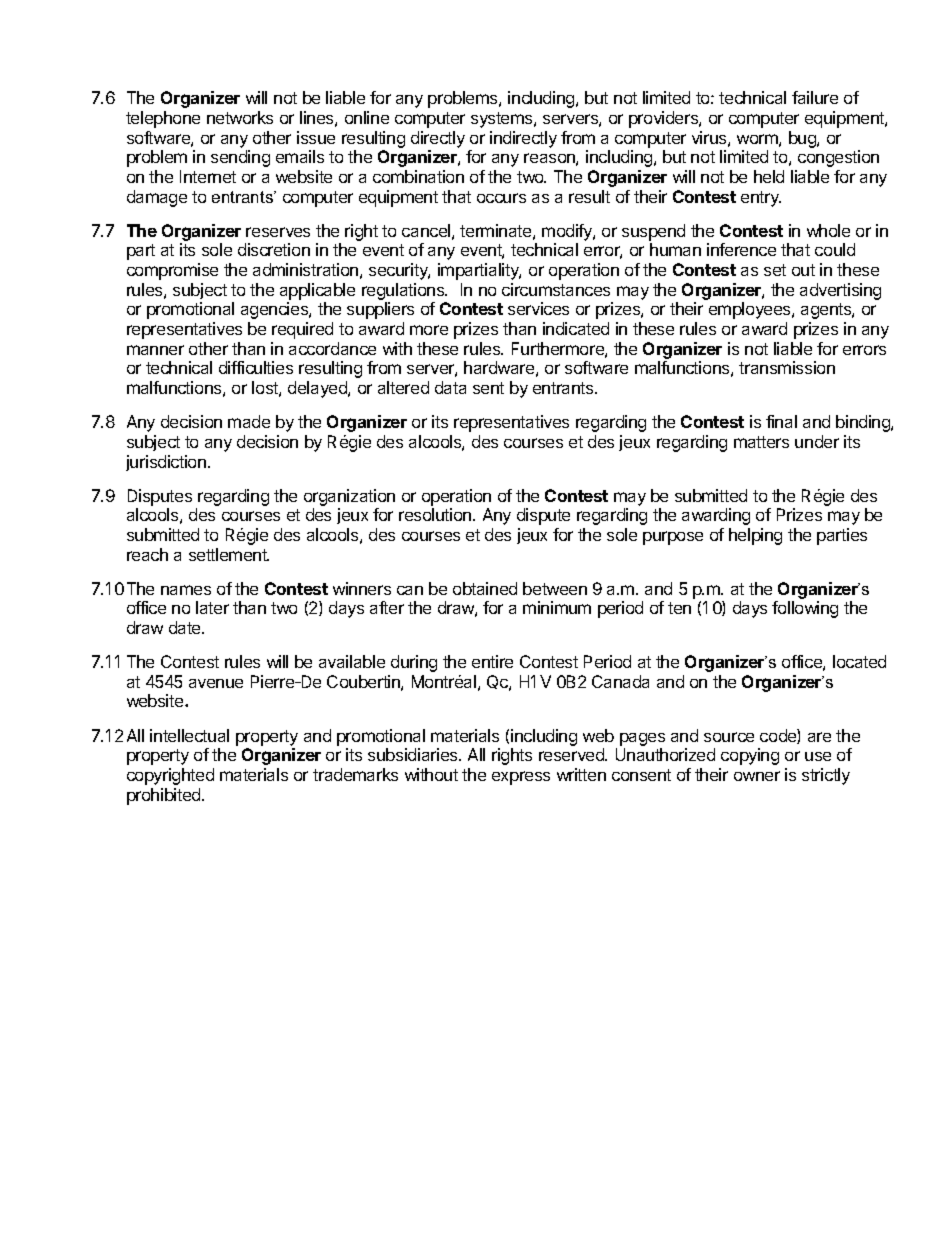  What do you see at coordinates (165, 796) in the screenshot?
I see `prohibited` at bounding box center [165, 796].
